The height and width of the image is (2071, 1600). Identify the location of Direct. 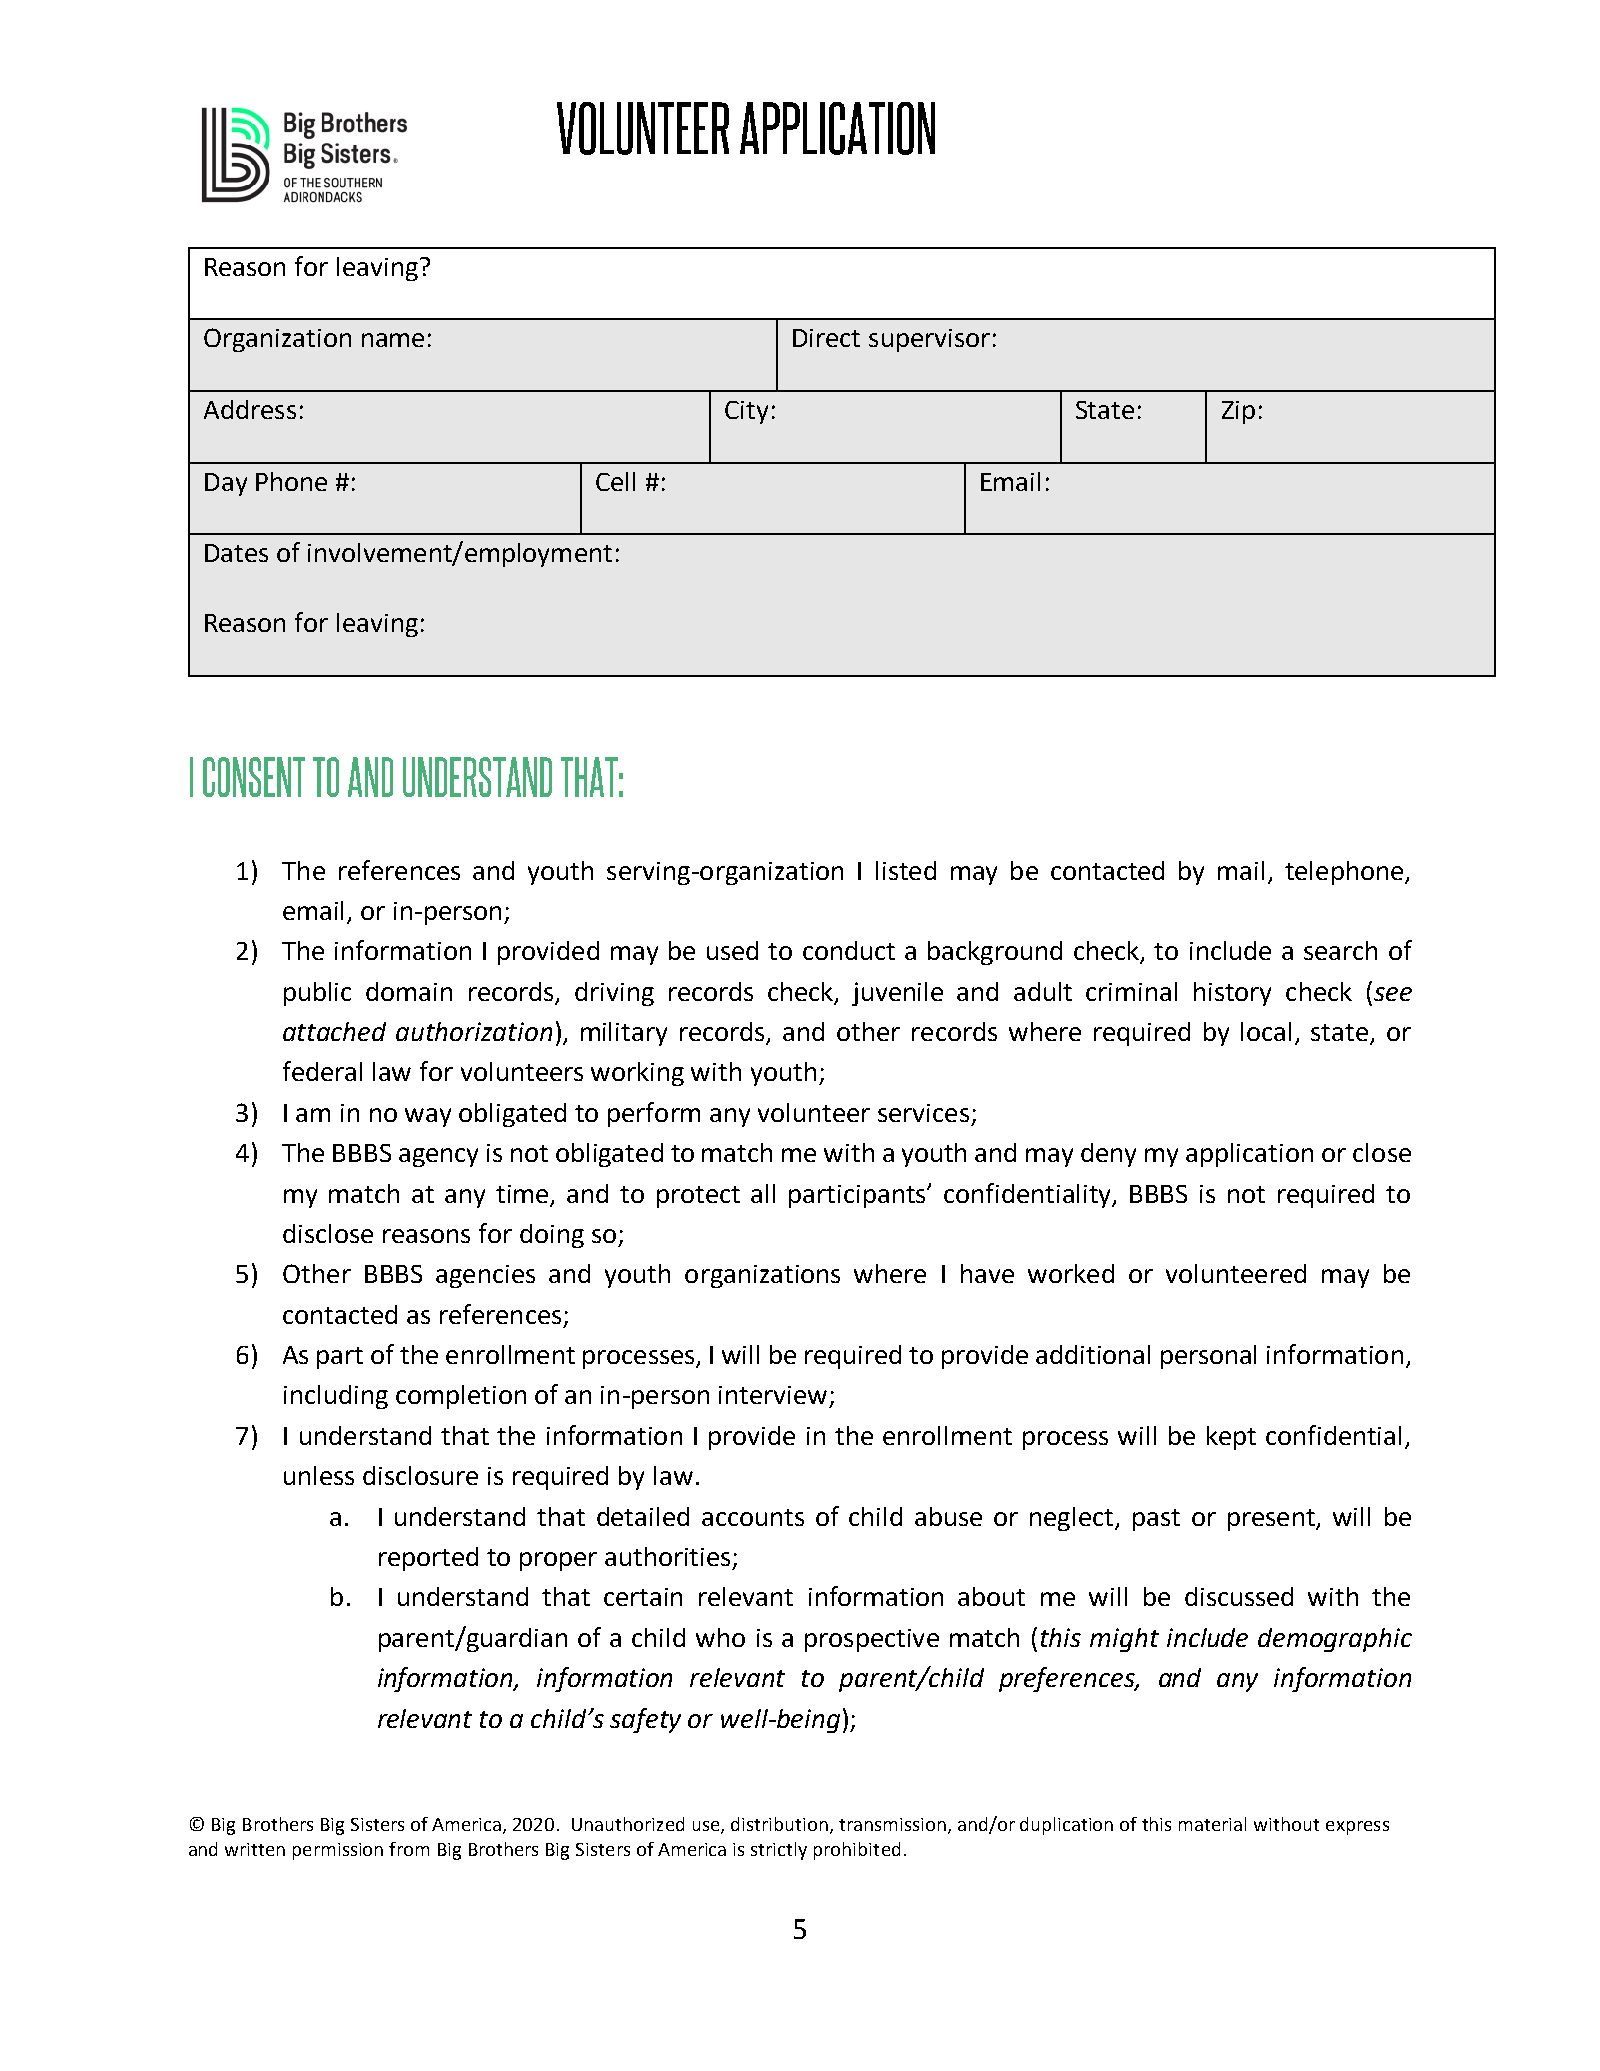
(826, 338).
